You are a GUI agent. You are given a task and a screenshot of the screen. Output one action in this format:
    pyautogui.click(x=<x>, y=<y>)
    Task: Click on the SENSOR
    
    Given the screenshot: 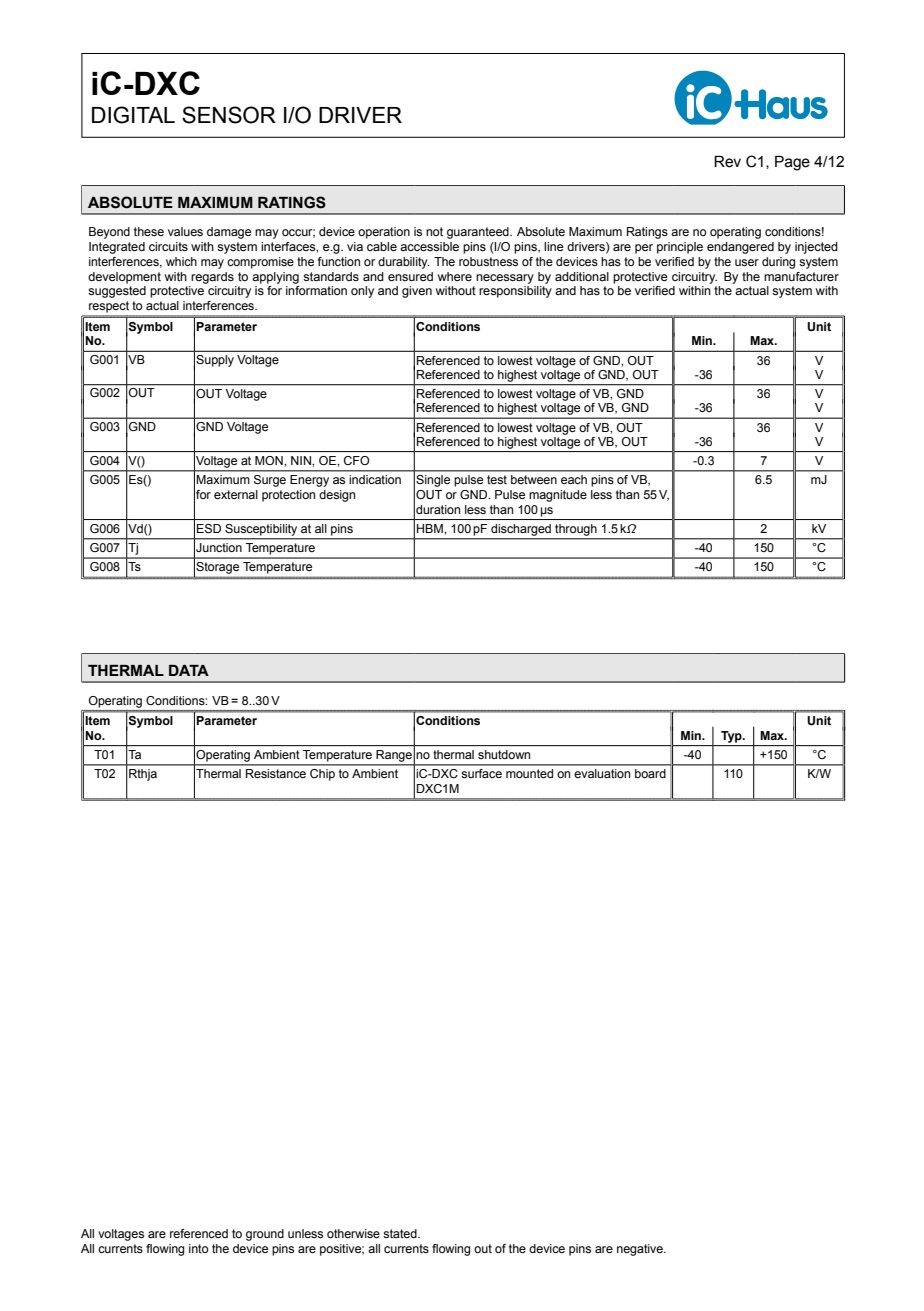 What is the action you would take?
    pyautogui.click(x=229, y=115)
